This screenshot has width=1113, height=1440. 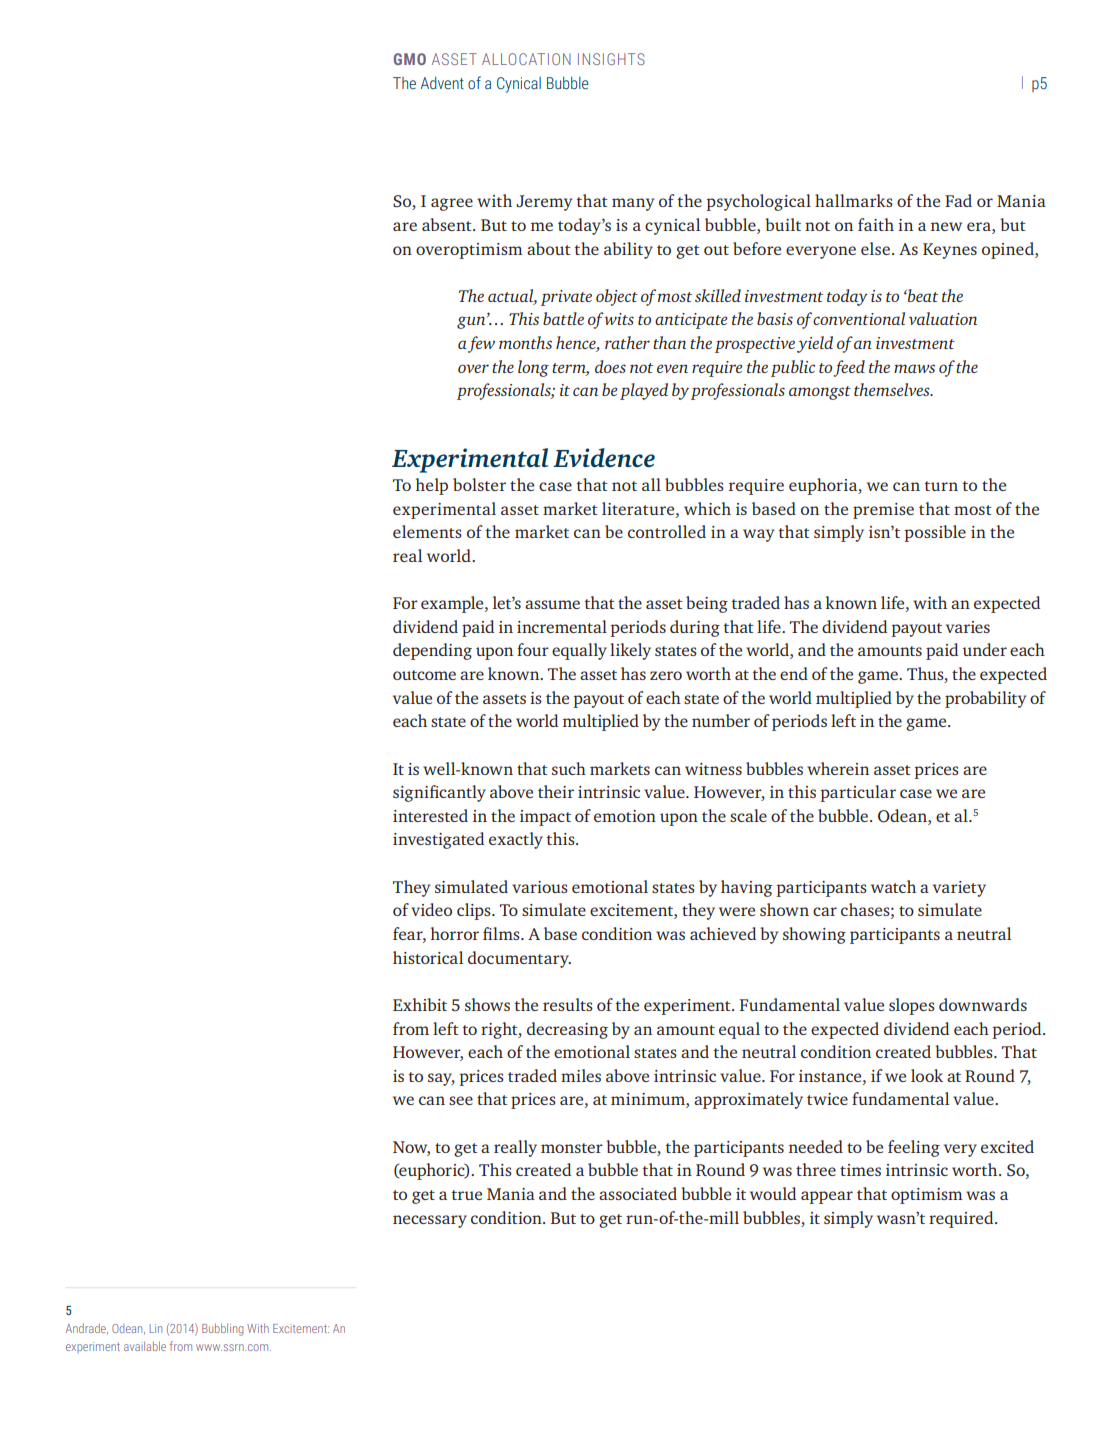 What do you see at coordinates (854, 200) in the screenshot?
I see `hallmarks` at bounding box center [854, 200].
